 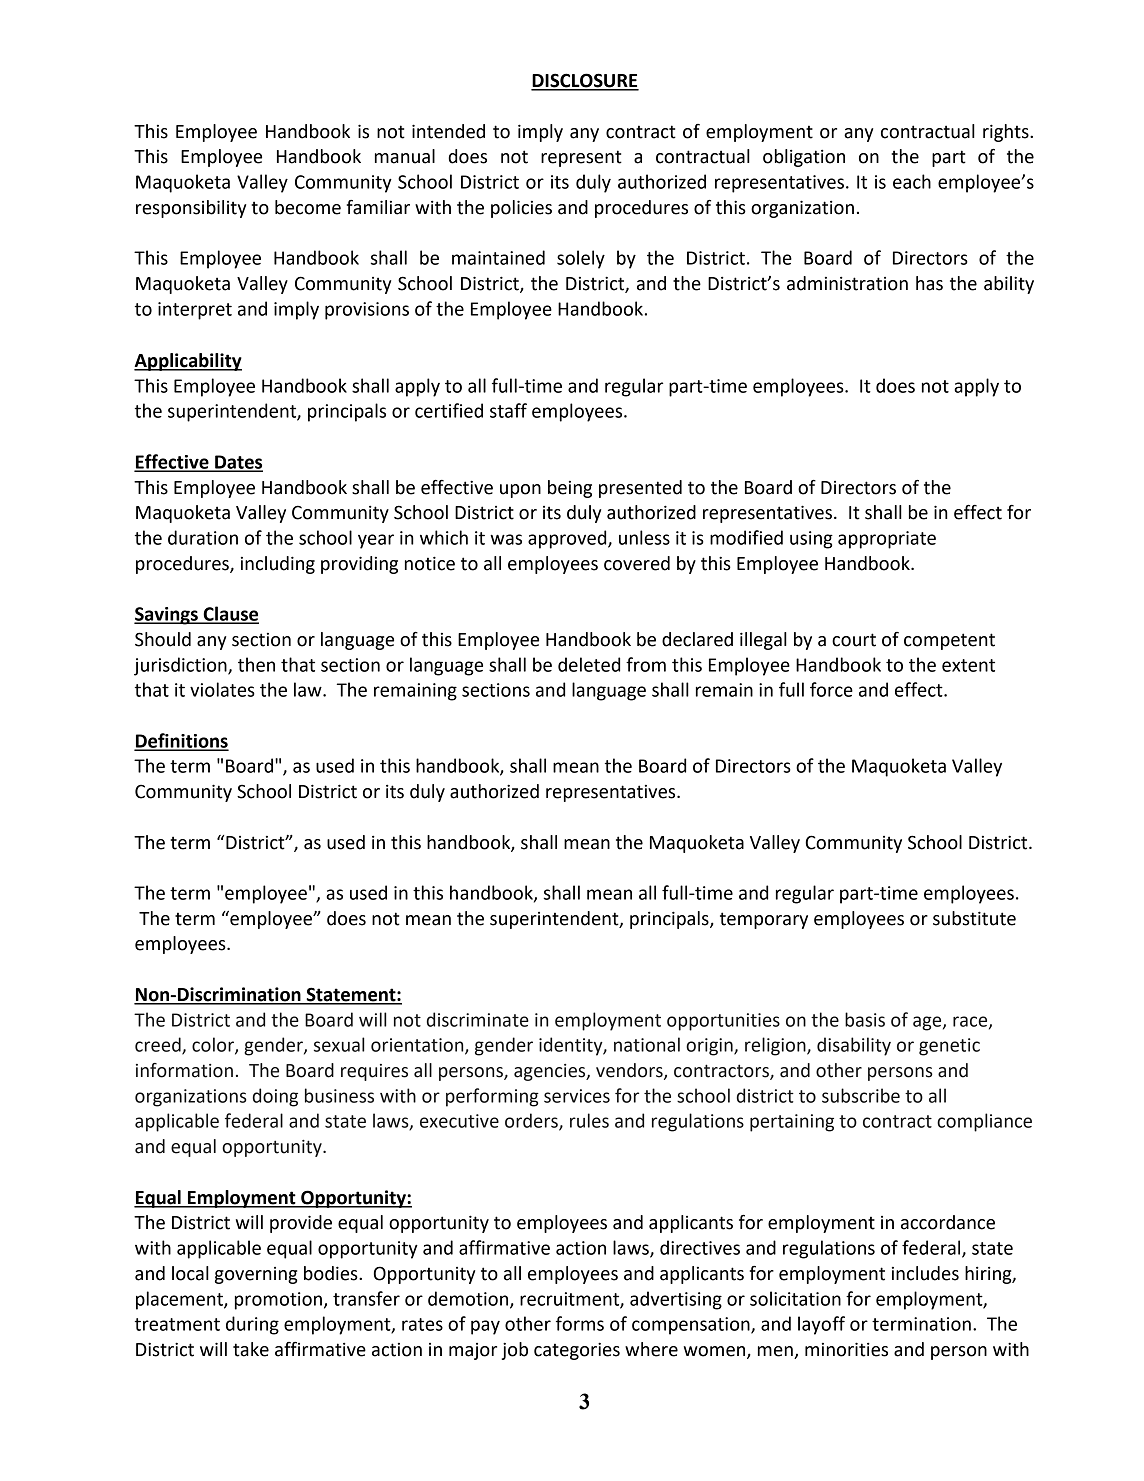 I want to click on Dates, so click(x=238, y=463).
